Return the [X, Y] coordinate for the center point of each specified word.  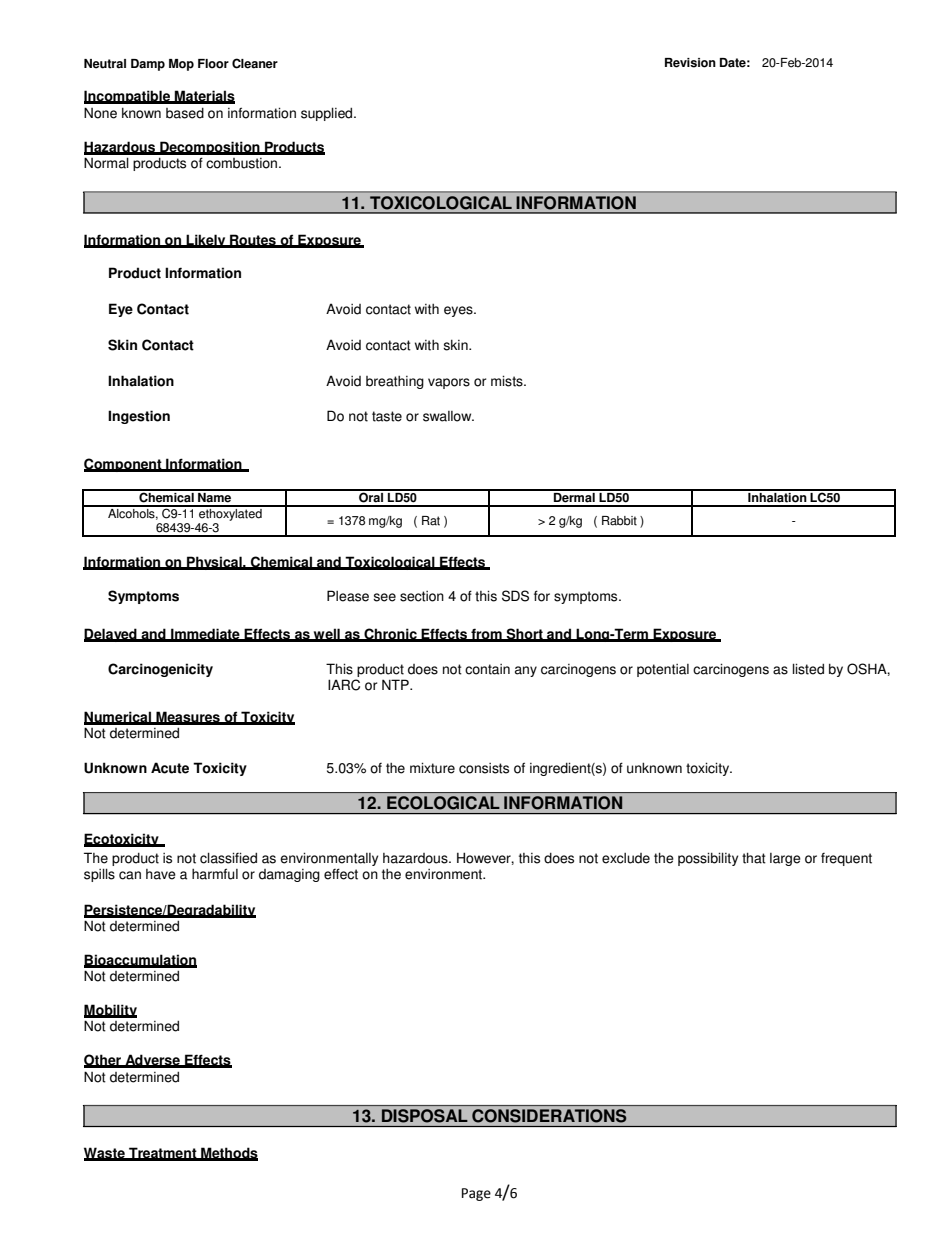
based [185, 113]
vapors [449, 383]
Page [476, 1194]
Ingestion [139, 417]
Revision [690, 63]
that [754, 858]
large [785, 859]
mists [508, 381]
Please [348, 596]
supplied [328, 114]
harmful [215, 874]
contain [487, 669]
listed [808, 669]
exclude [626, 858]
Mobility [110, 1012]
